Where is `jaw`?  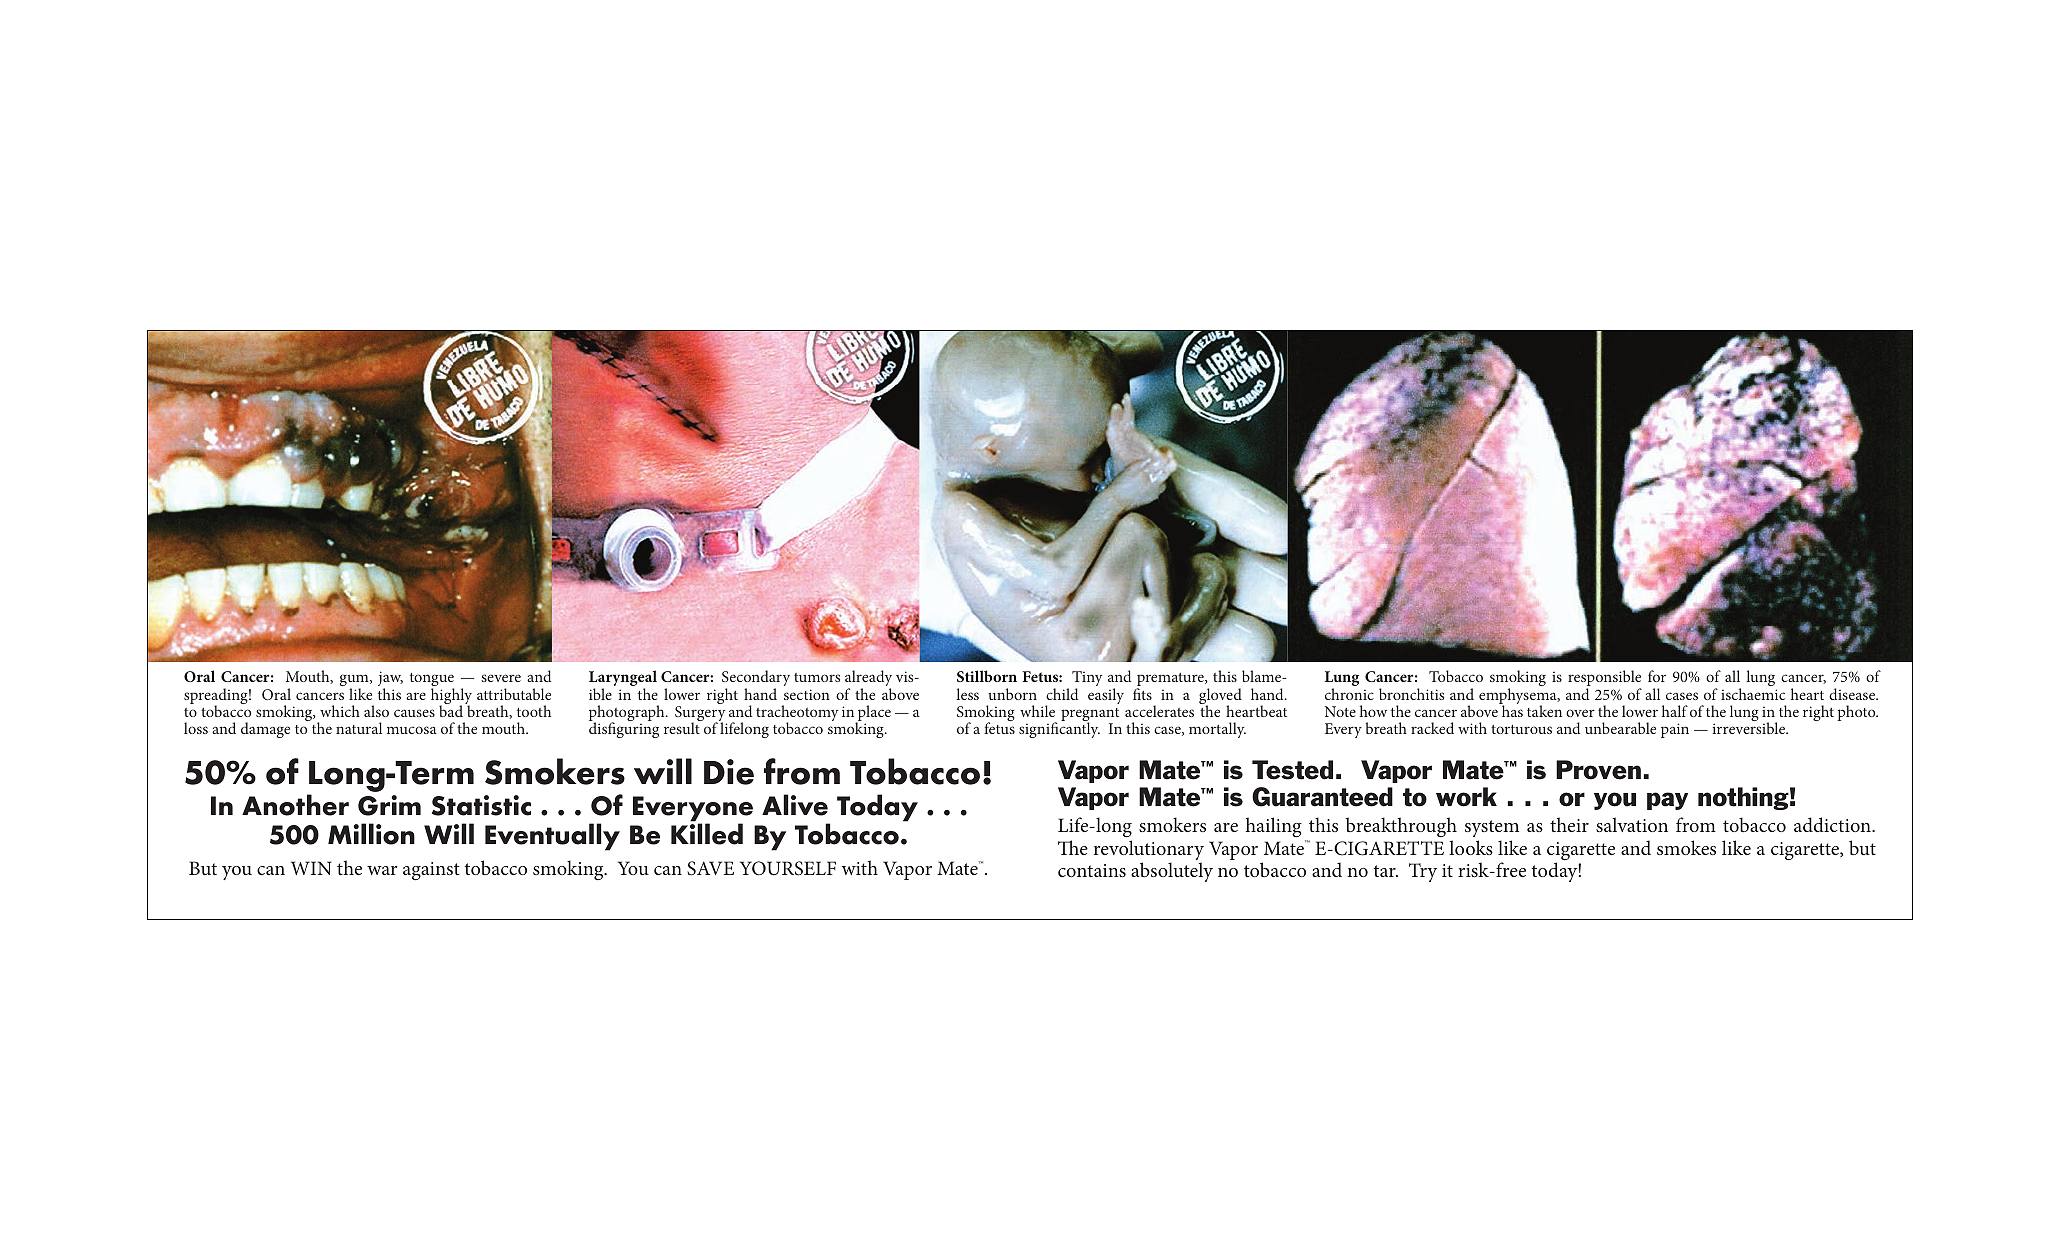 jaw is located at coordinates (390, 680).
